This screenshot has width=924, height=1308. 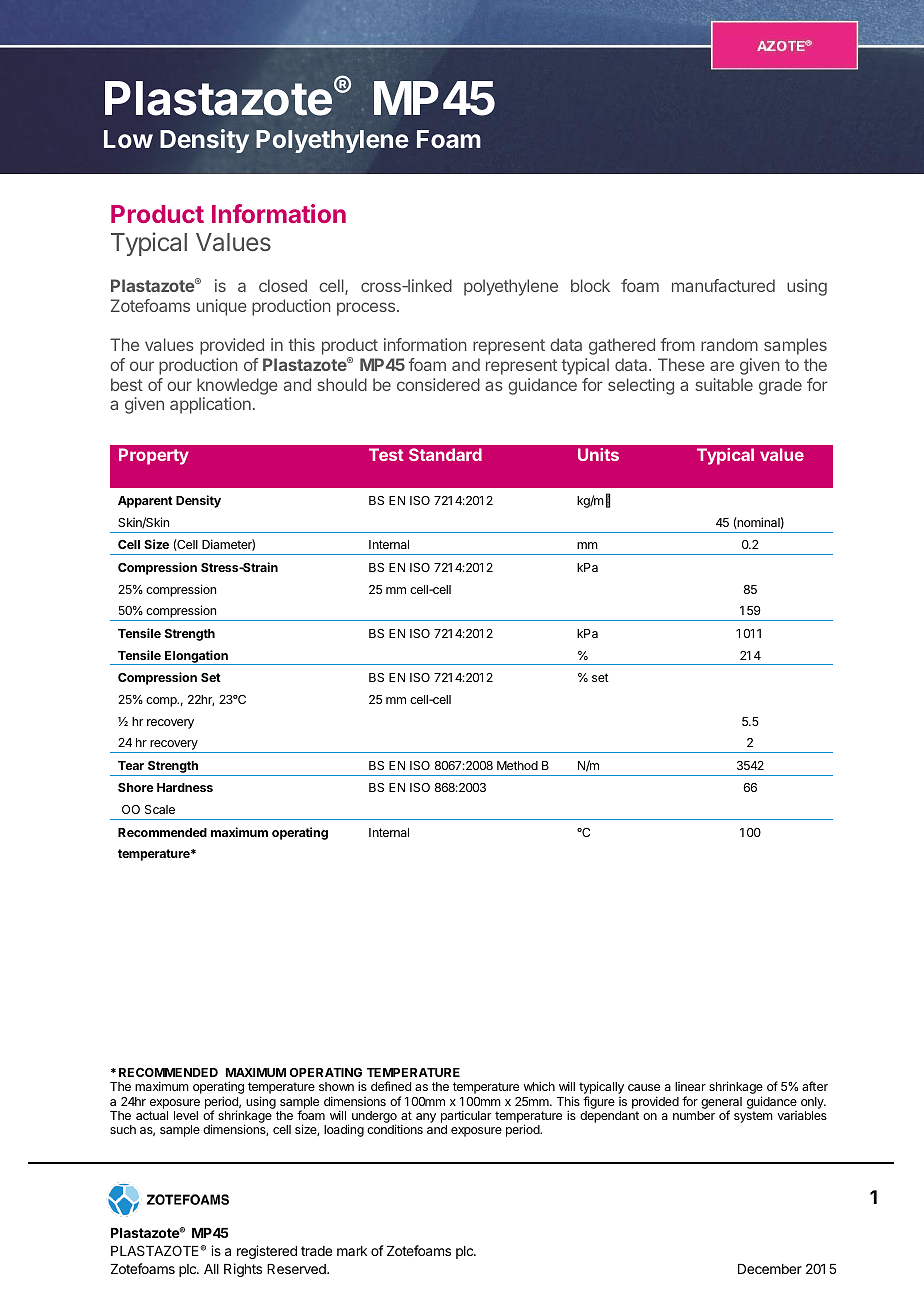 What do you see at coordinates (128, 139) in the screenshot?
I see `Low` at bounding box center [128, 139].
